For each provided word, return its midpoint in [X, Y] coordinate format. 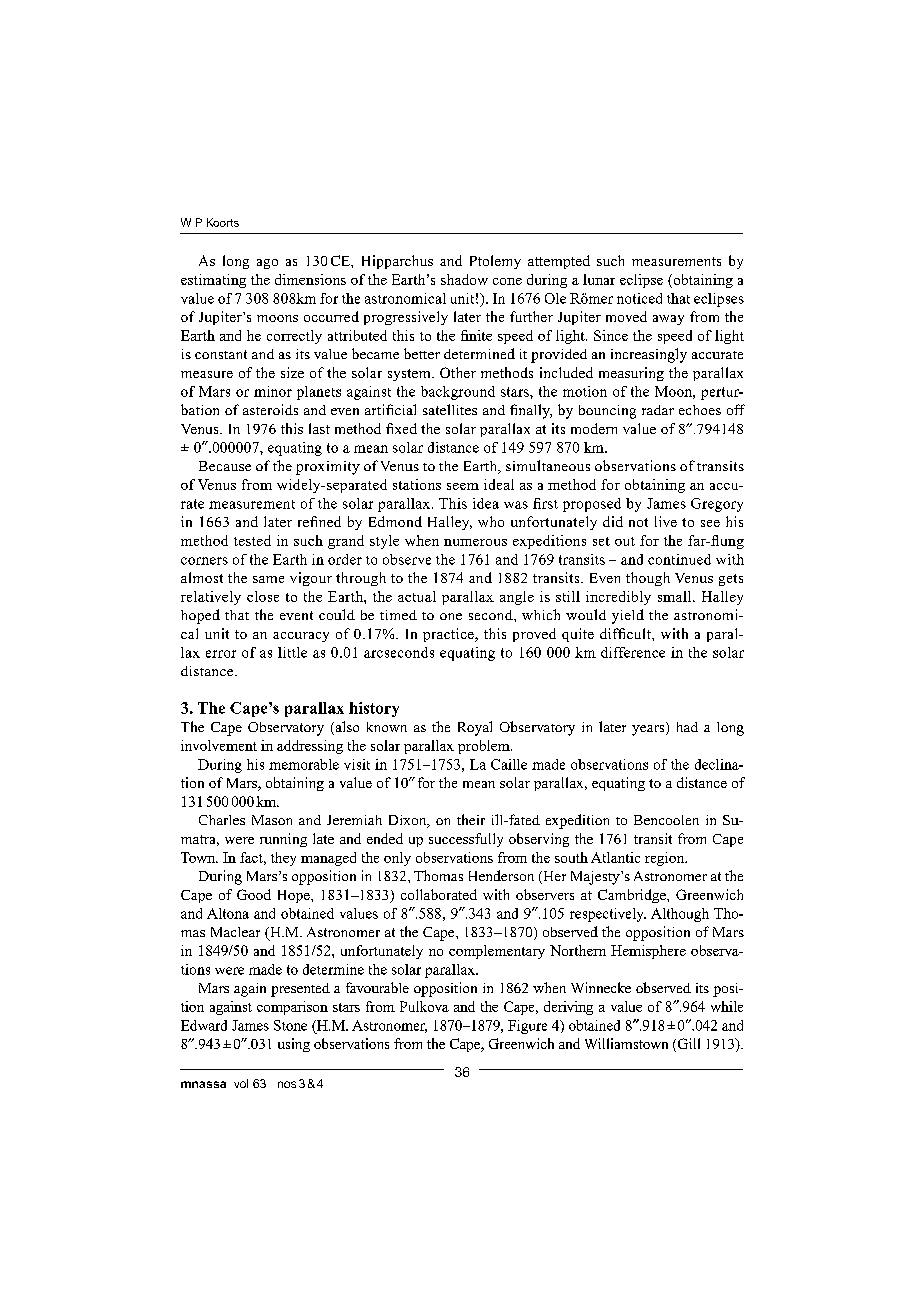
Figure [527, 1027]
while [727, 1006]
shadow [464, 279]
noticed [639, 298]
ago [267, 264]
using [294, 1045]
